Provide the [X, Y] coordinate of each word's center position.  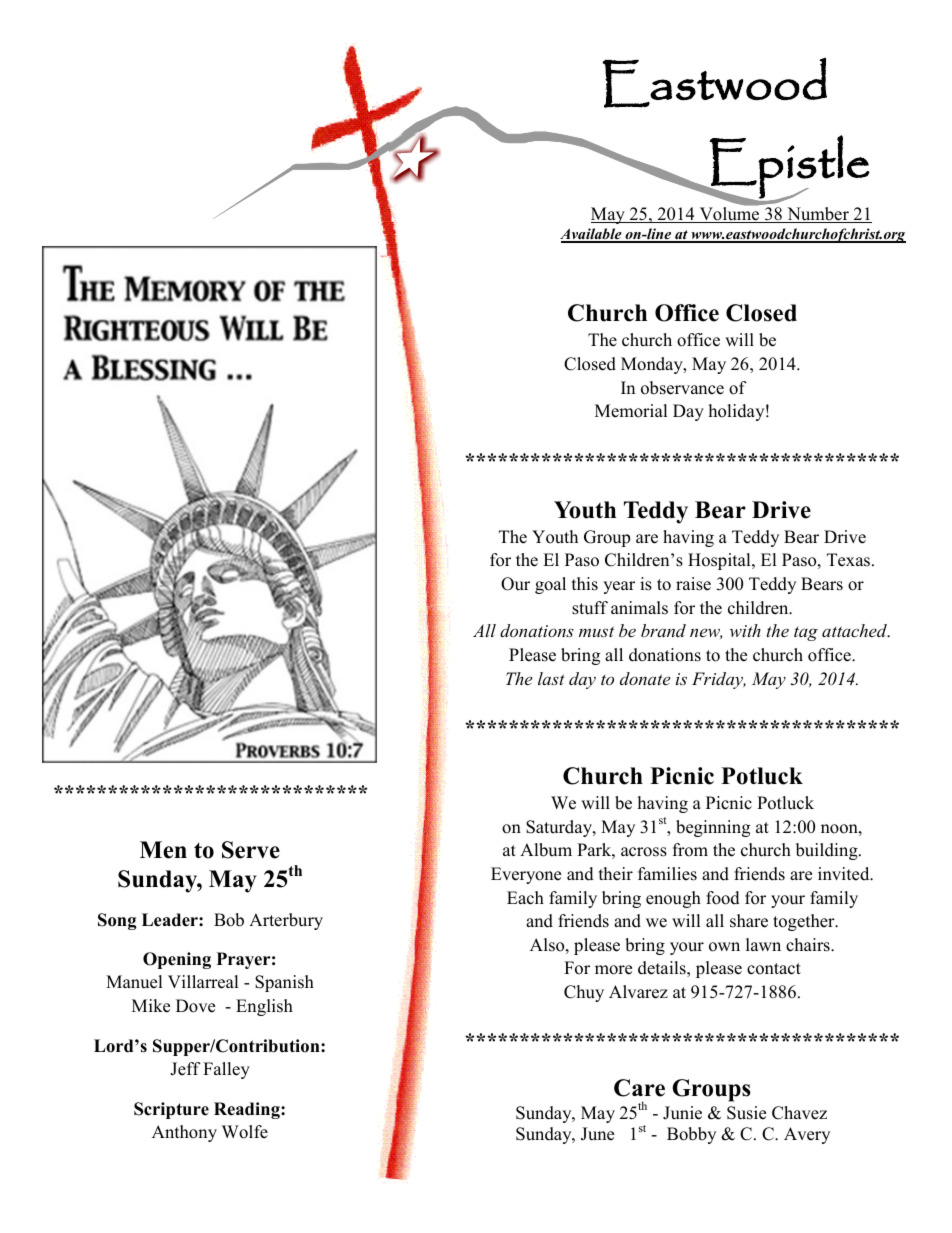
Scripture [171, 1110]
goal [550, 585]
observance [682, 388]
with [745, 630]
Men [163, 850]
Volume [729, 214]
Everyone [526, 875]
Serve [251, 850]
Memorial [631, 411]
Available [592, 235]
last [551, 678]
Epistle [788, 167]
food [723, 898]
